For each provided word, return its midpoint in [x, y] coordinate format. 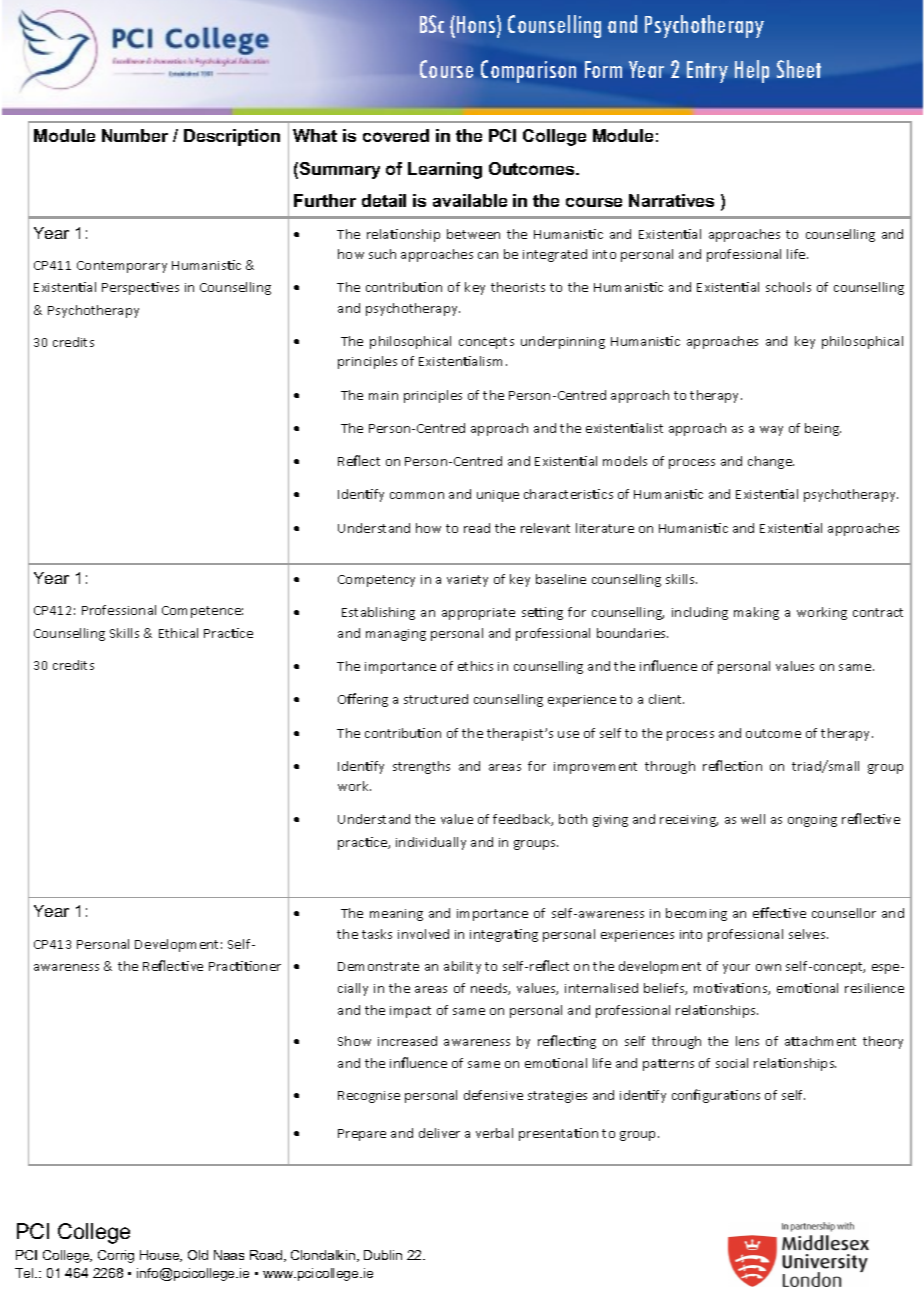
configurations [716, 1096]
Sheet [799, 69]
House [161, 1256]
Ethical [178, 633]
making [756, 613]
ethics [475, 666]
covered [396, 135]
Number [135, 135]
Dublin [383, 1255]
